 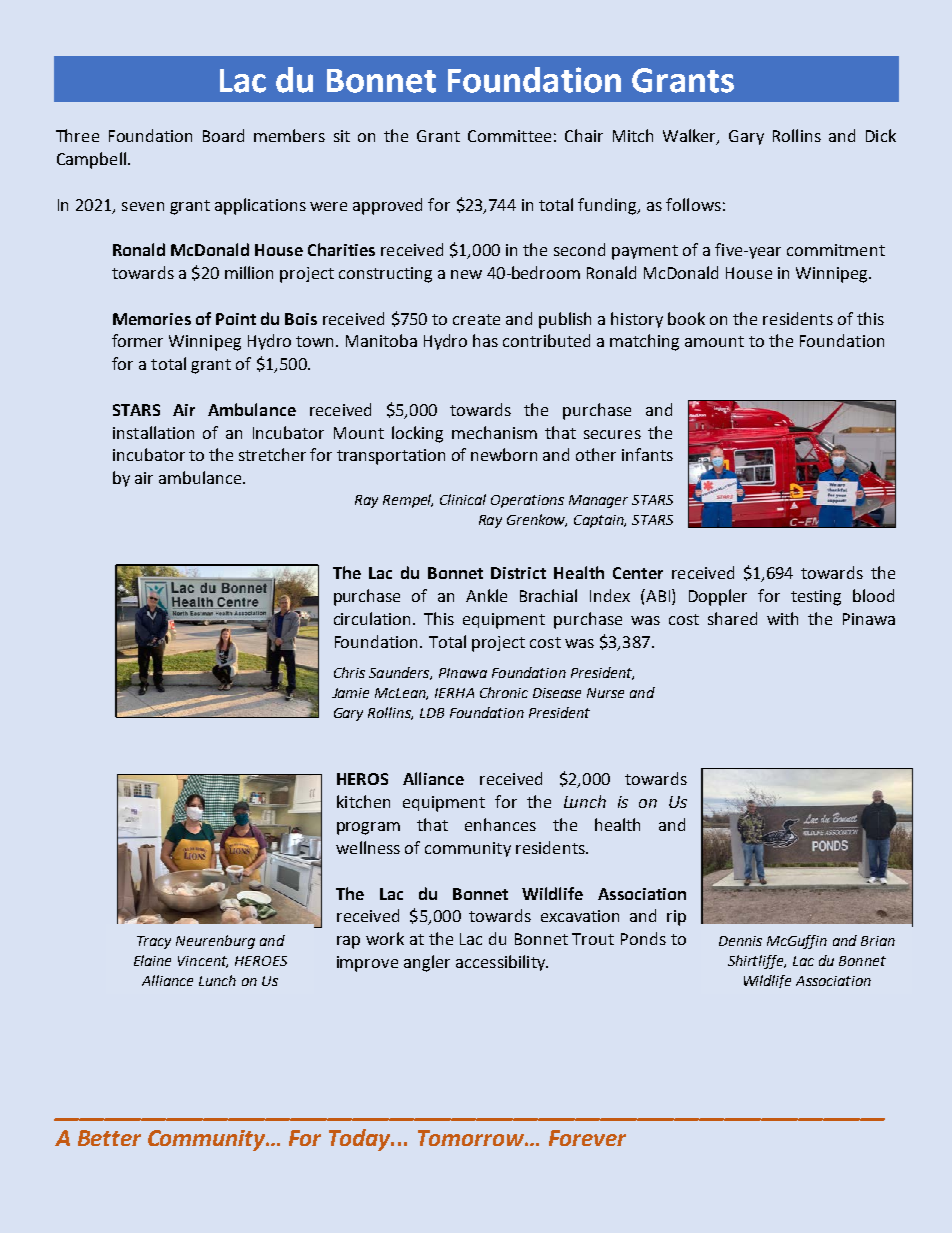 What do you see at coordinates (109, 1138) in the image?
I see `Better` at bounding box center [109, 1138].
